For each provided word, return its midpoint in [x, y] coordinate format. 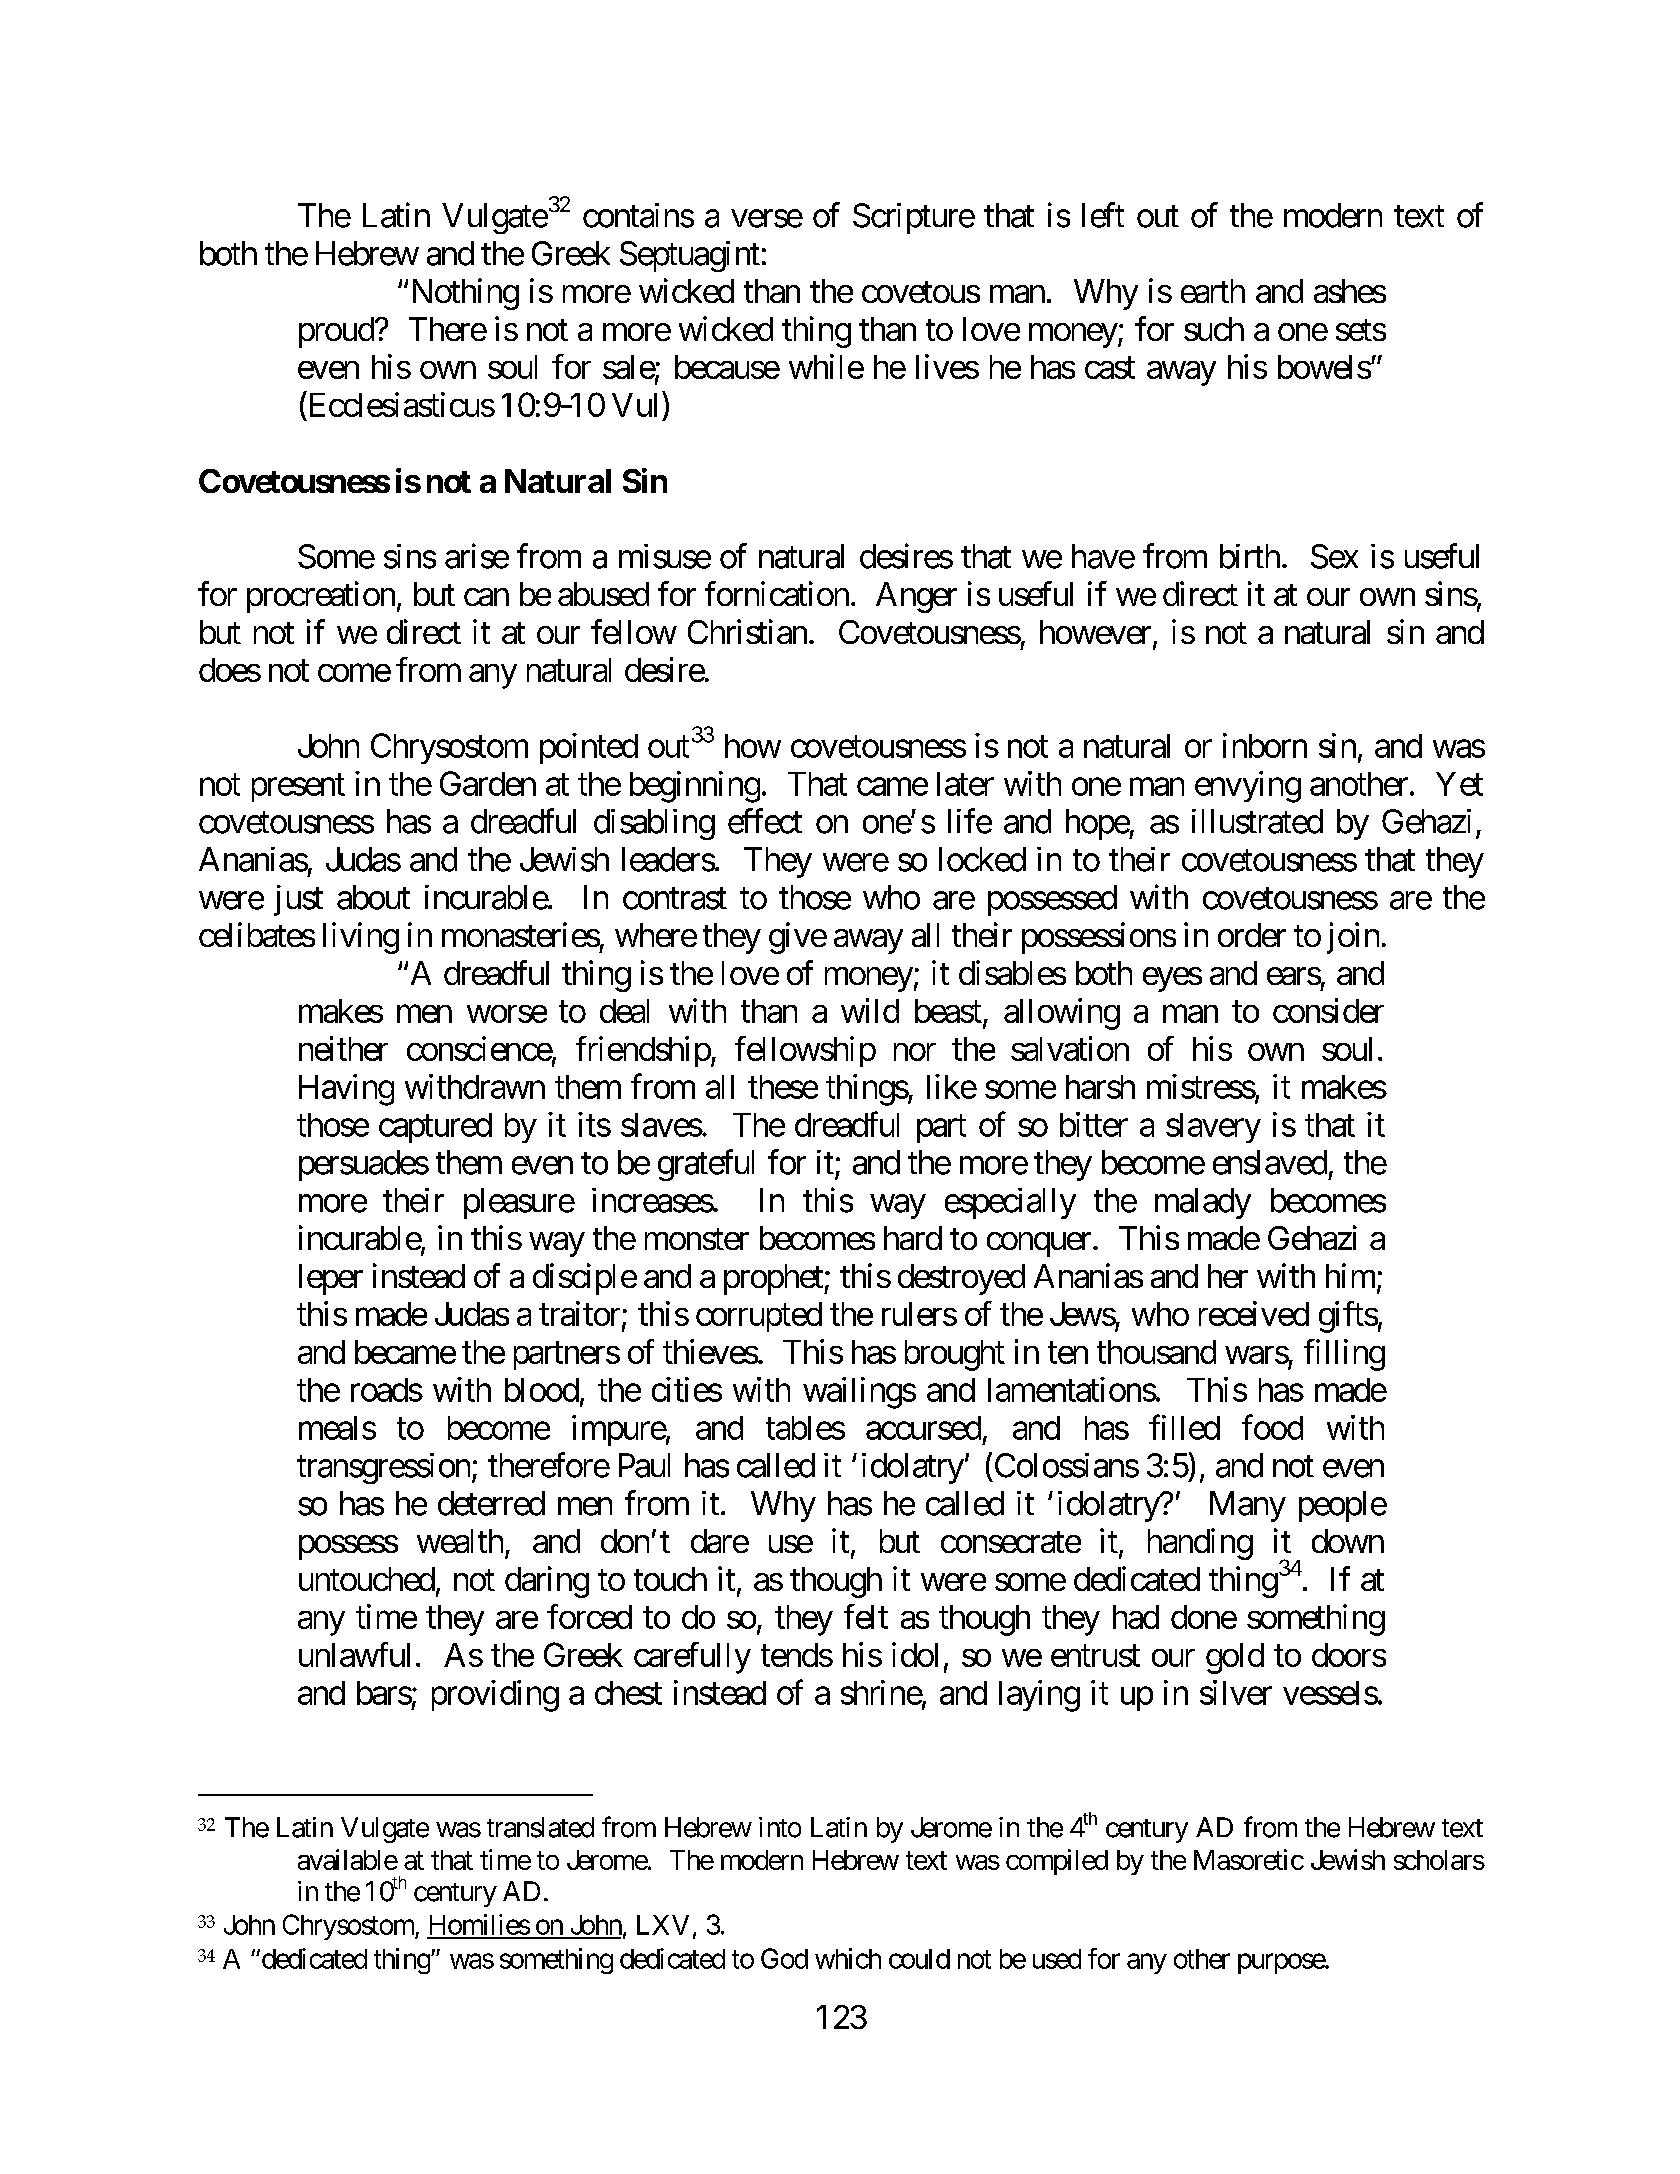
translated [540, 1827]
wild [870, 1010]
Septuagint [690, 256]
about [373, 897]
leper [331, 1279]
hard [913, 1238]
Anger [916, 597]
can [486, 597]
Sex [1334, 556]
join [1353, 938]
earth [1213, 291]
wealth [460, 1541]
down [1348, 1541]
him [1350, 1275]
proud [336, 332]
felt [866, 1616]
